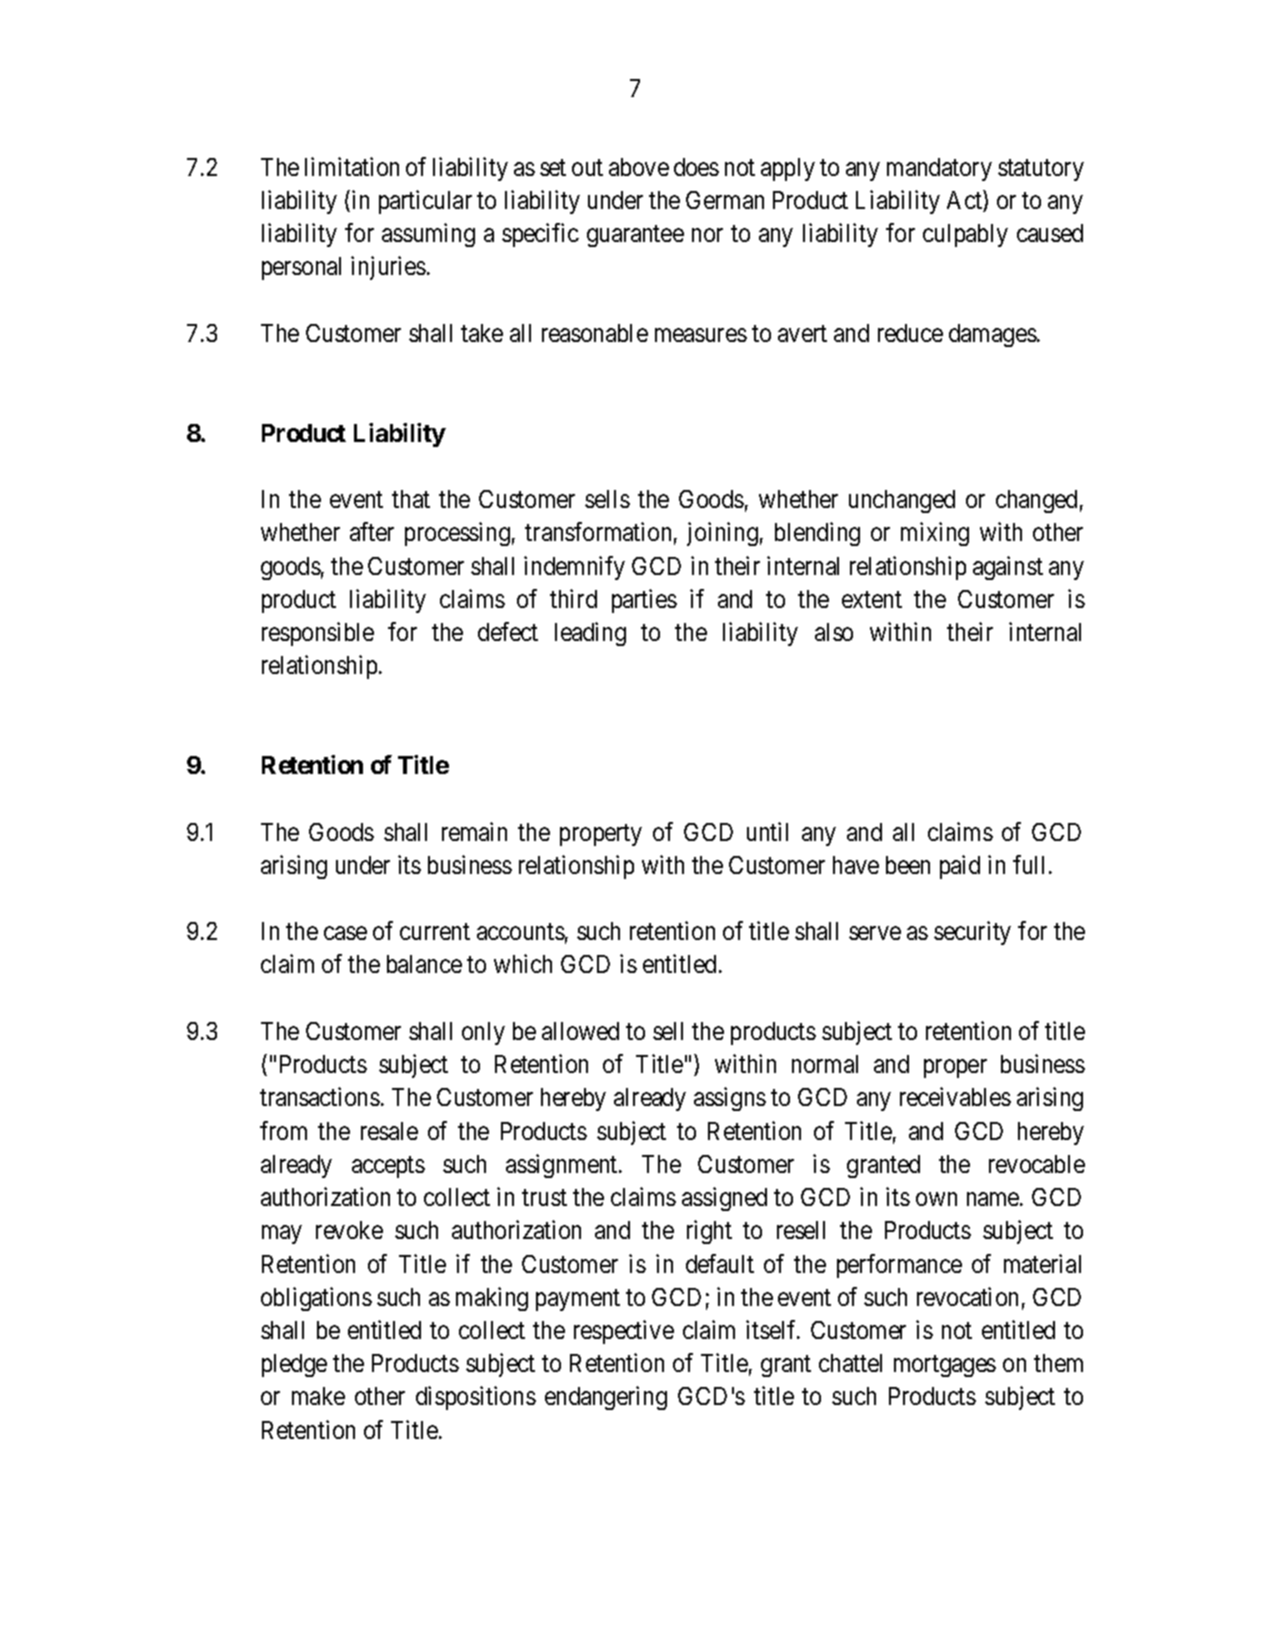  I want to click on receivables, so click(955, 1096).
